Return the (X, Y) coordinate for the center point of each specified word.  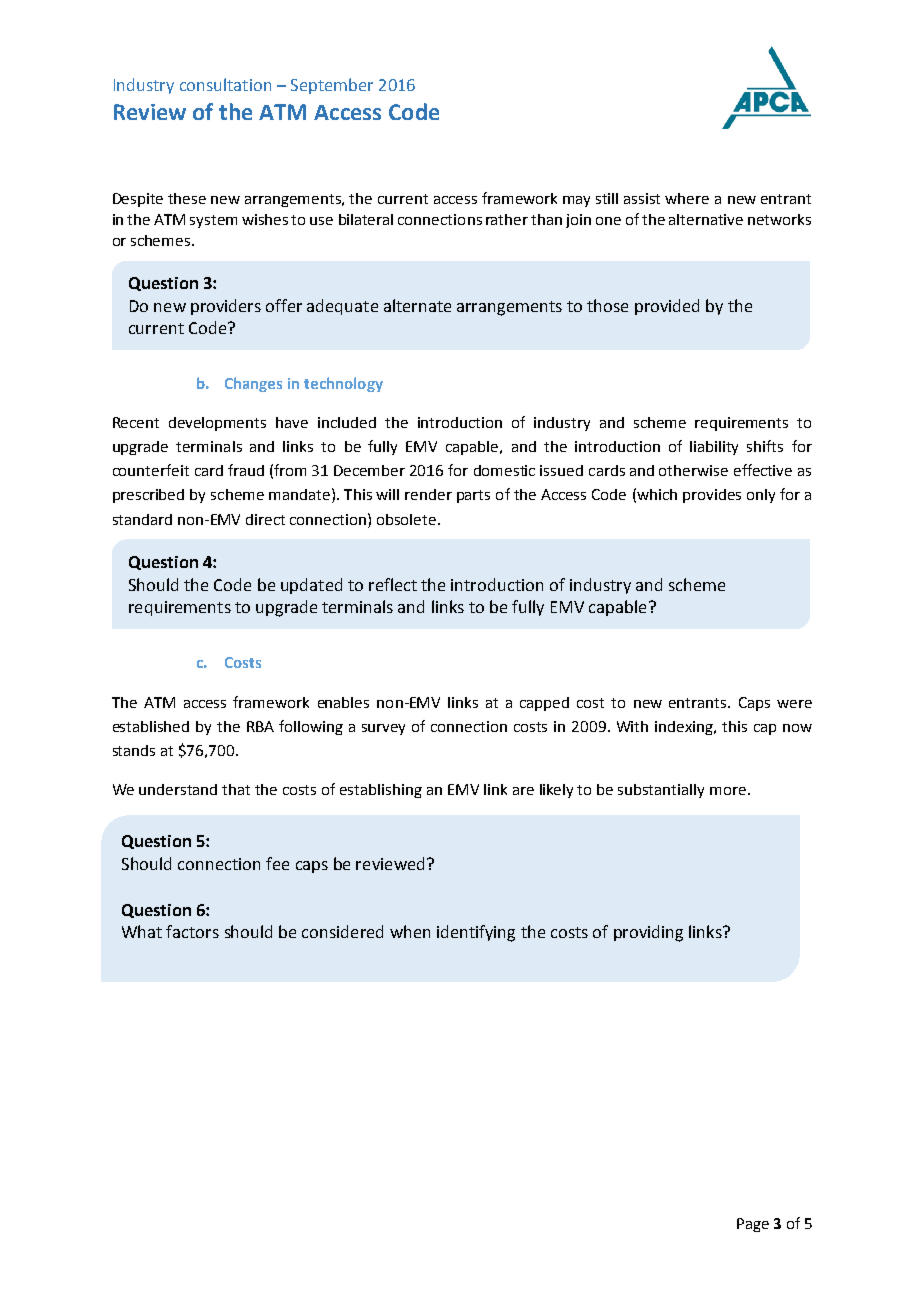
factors (192, 931)
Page (753, 1225)
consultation (225, 84)
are (523, 791)
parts (473, 496)
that (236, 789)
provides (712, 496)
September (332, 86)
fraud (246, 470)
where (687, 198)
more (728, 791)
